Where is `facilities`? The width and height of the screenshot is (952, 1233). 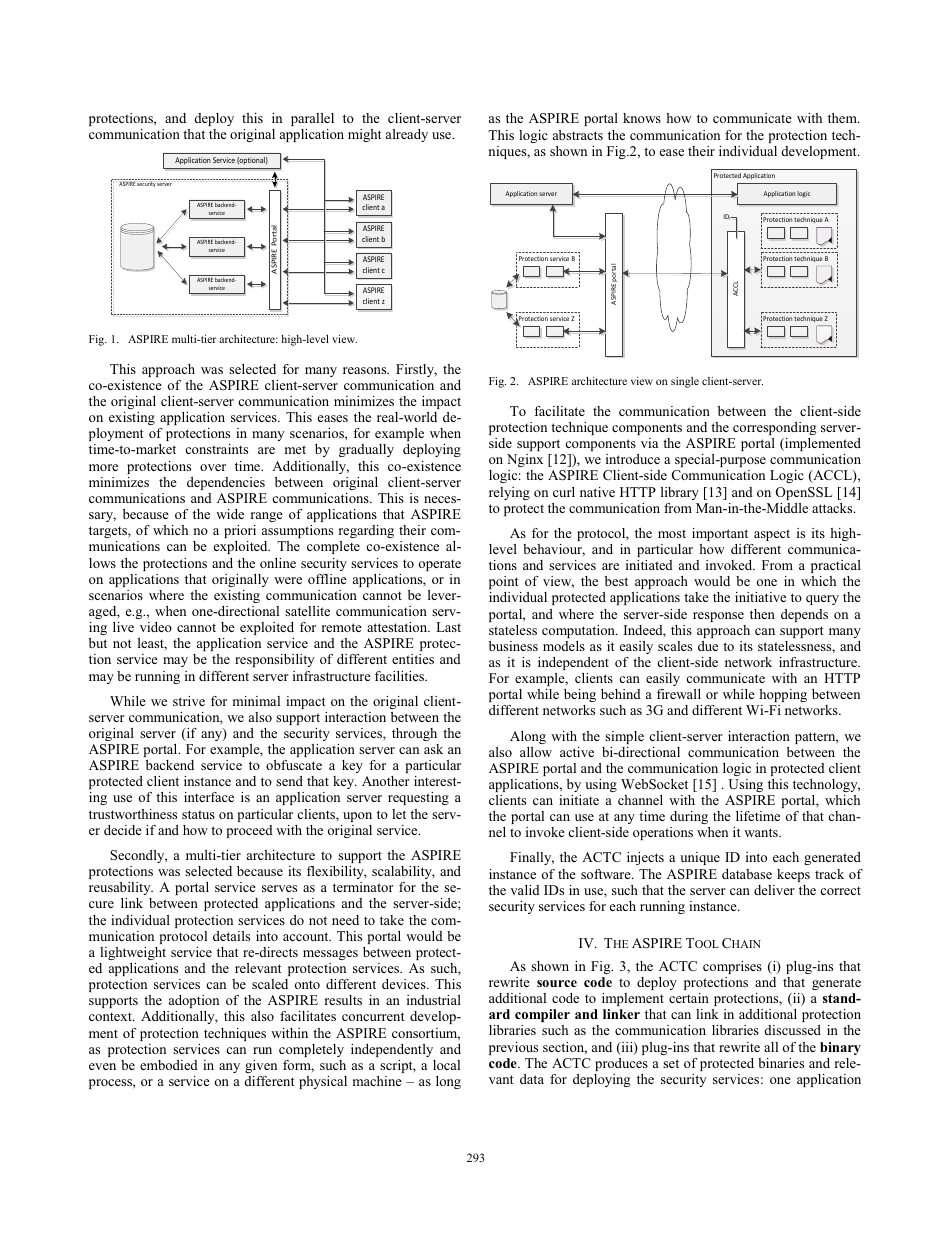 facilities is located at coordinates (401, 676).
